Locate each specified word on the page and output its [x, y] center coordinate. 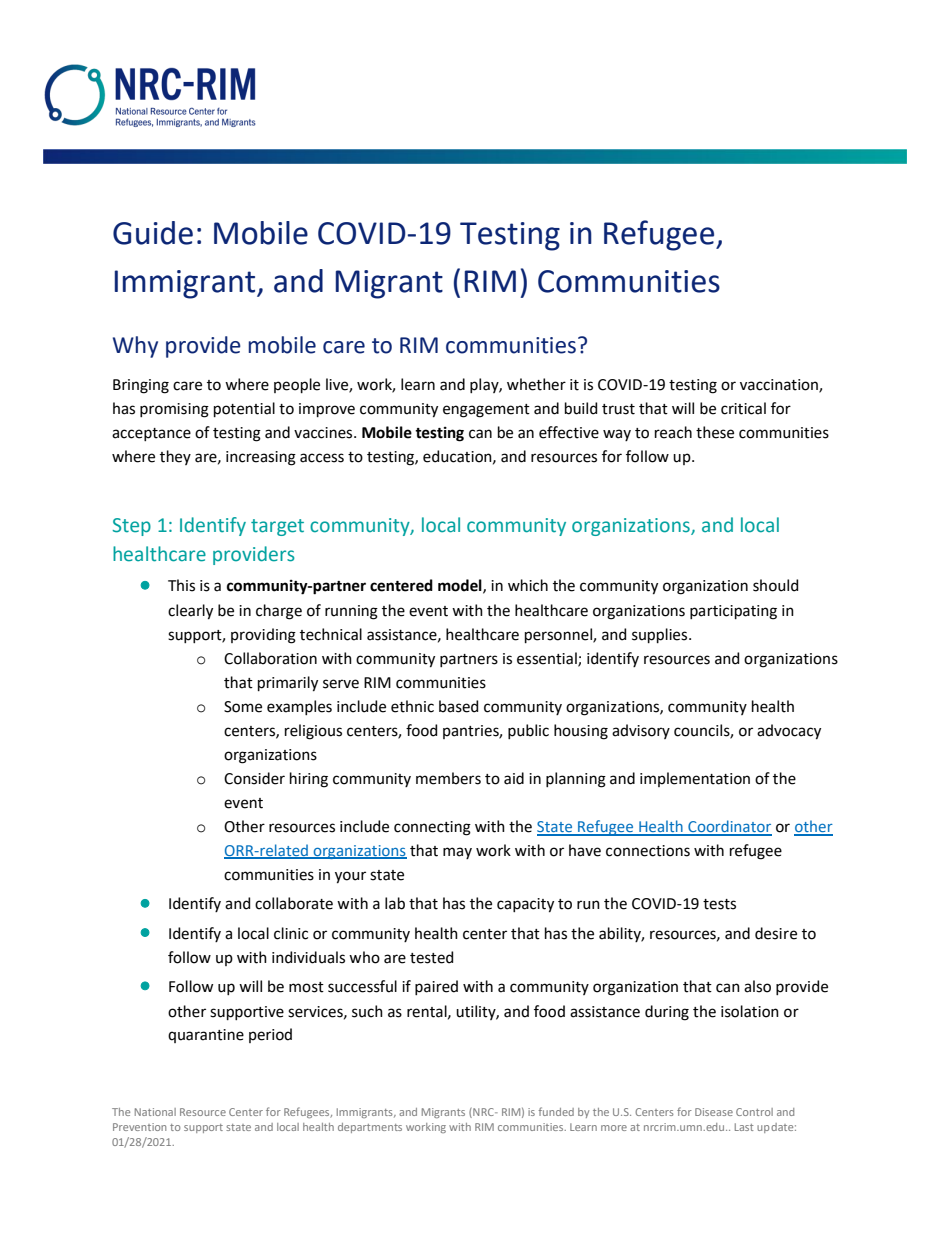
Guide [153, 233]
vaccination [780, 386]
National [155, 1112]
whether [536, 384]
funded [556, 1111]
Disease [714, 1112]
